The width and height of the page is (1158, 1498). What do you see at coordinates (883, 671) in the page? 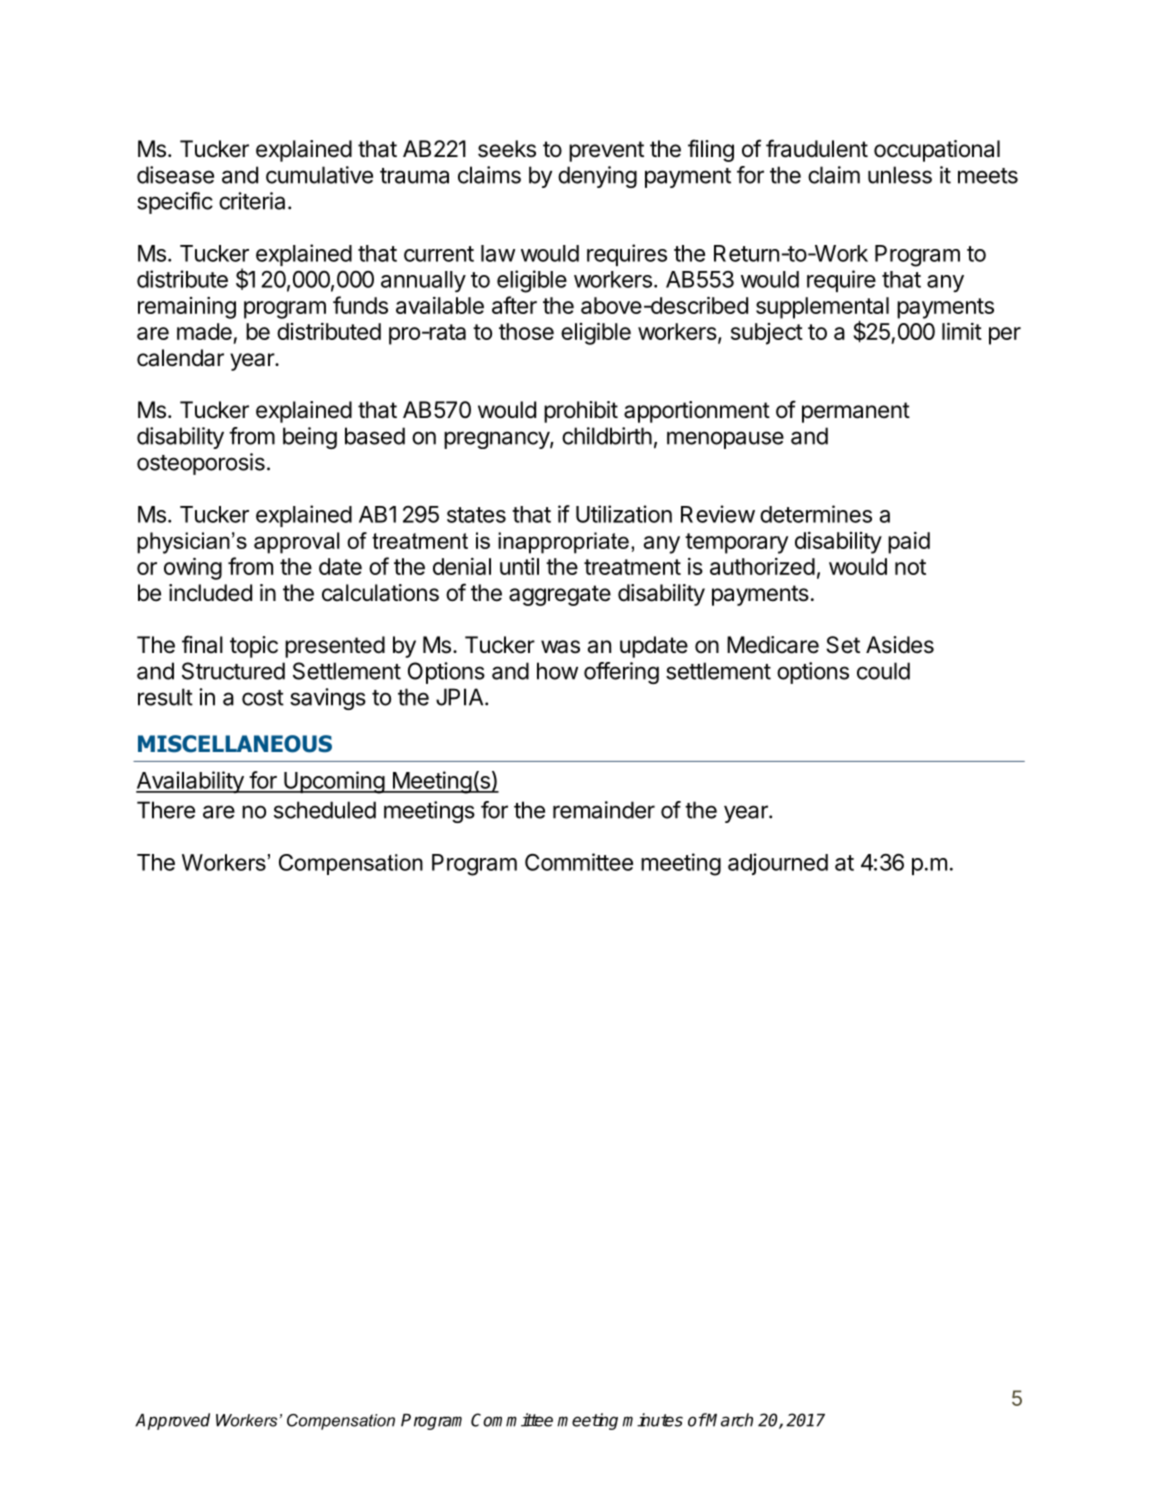
I see `could` at bounding box center [883, 671].
